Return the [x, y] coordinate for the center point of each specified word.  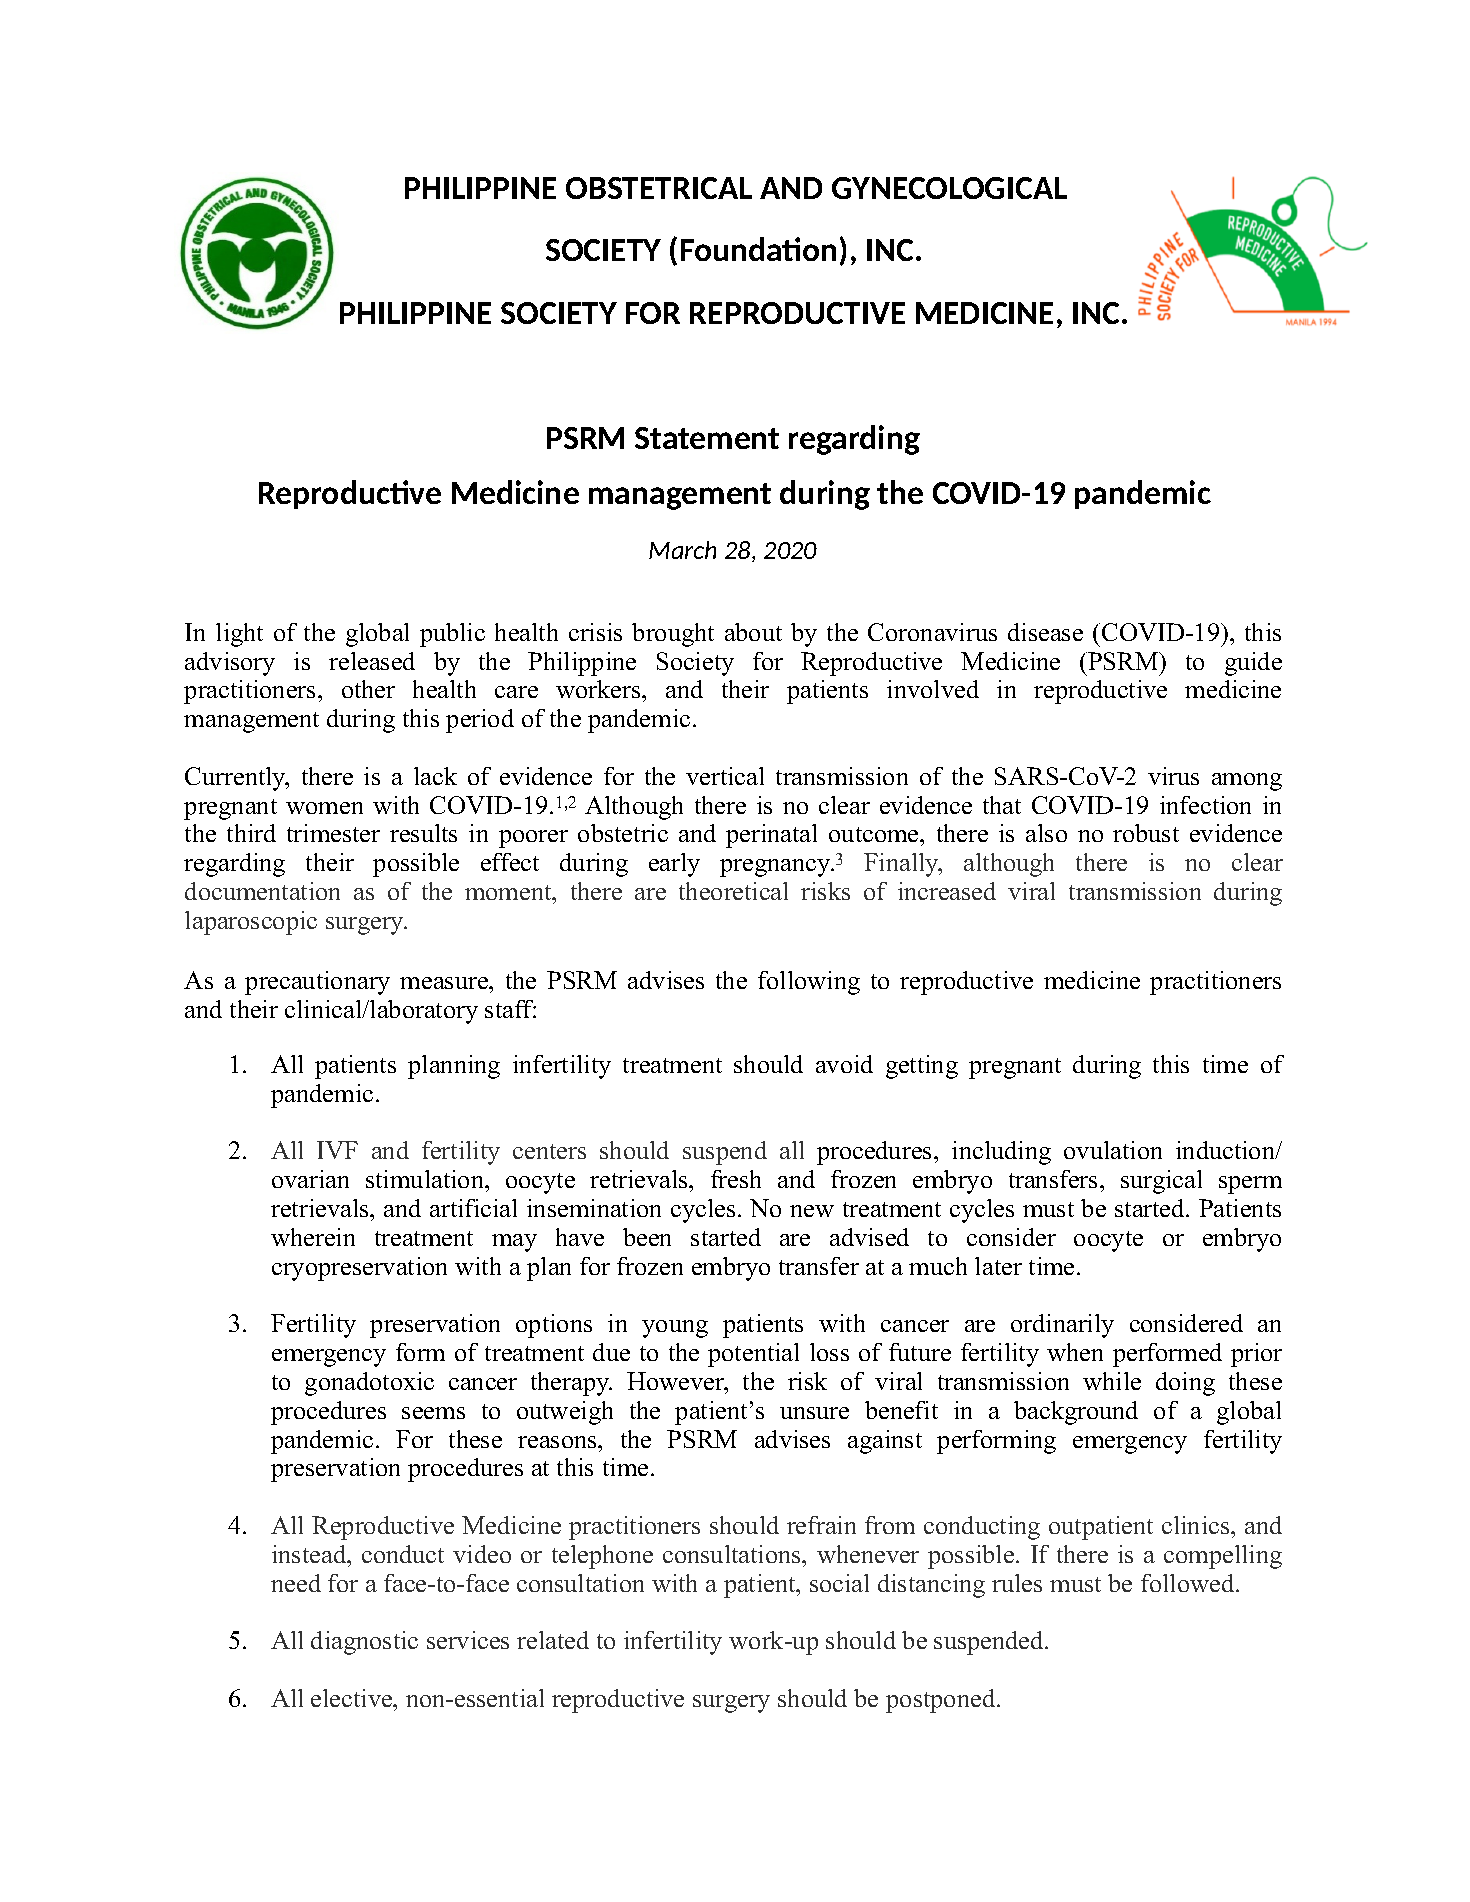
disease [1045, 632]
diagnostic [364, 1643]
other [368, 689]
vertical [725, 776]
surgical [1161, 1182]
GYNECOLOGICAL [949, 188]
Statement [707, 438]
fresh [736, 1179]
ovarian [310, 1179]
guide [1253, 664]
